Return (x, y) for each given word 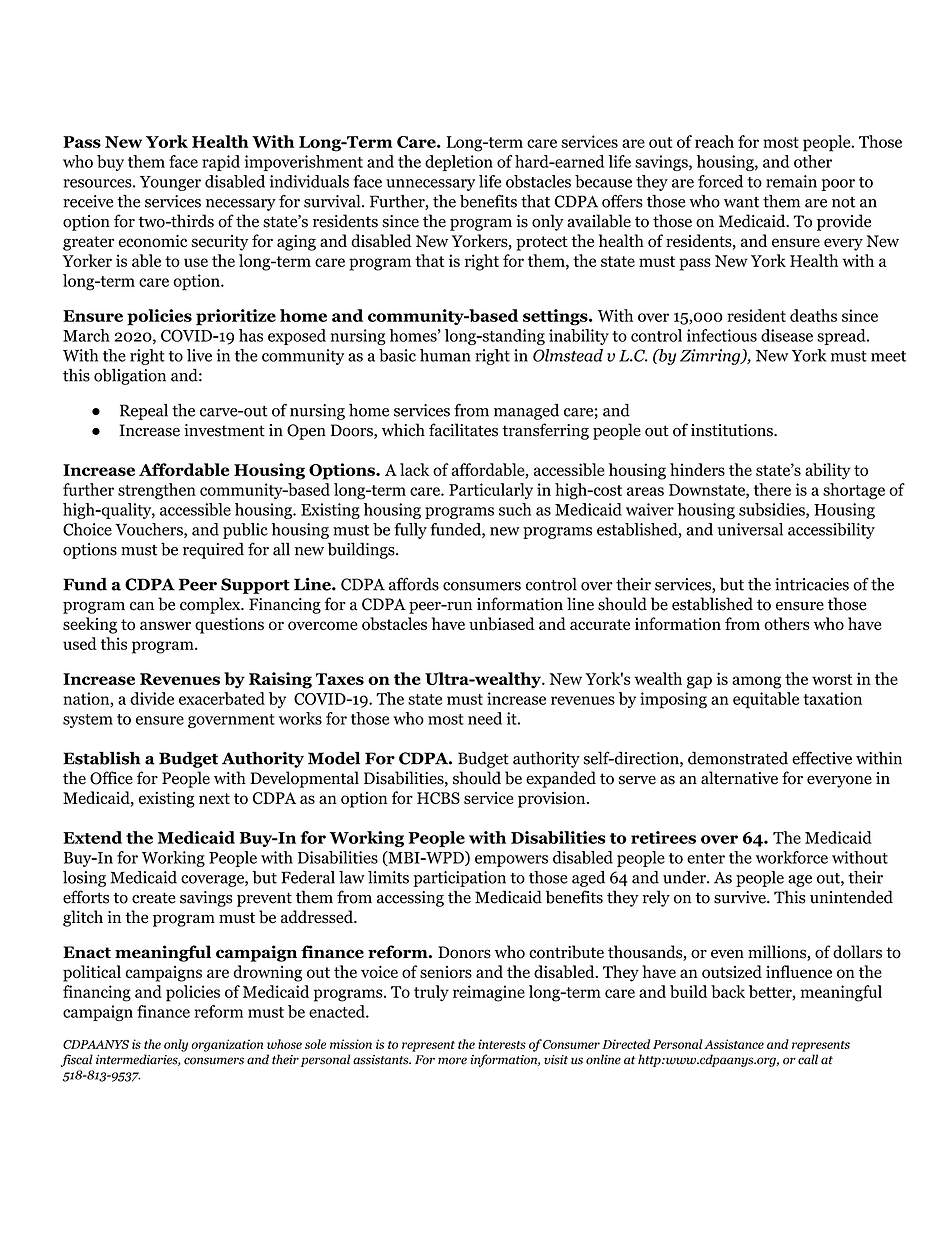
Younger (170, 183)
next (214, 798)
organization (227, 1045)
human (445, 355)
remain (791, 181)
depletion (459, 163)
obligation (130, 377)
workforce (792, 857)
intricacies (812, 584)
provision (553, 800)
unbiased (502, 623)
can (142, 606)
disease (787, 335)
